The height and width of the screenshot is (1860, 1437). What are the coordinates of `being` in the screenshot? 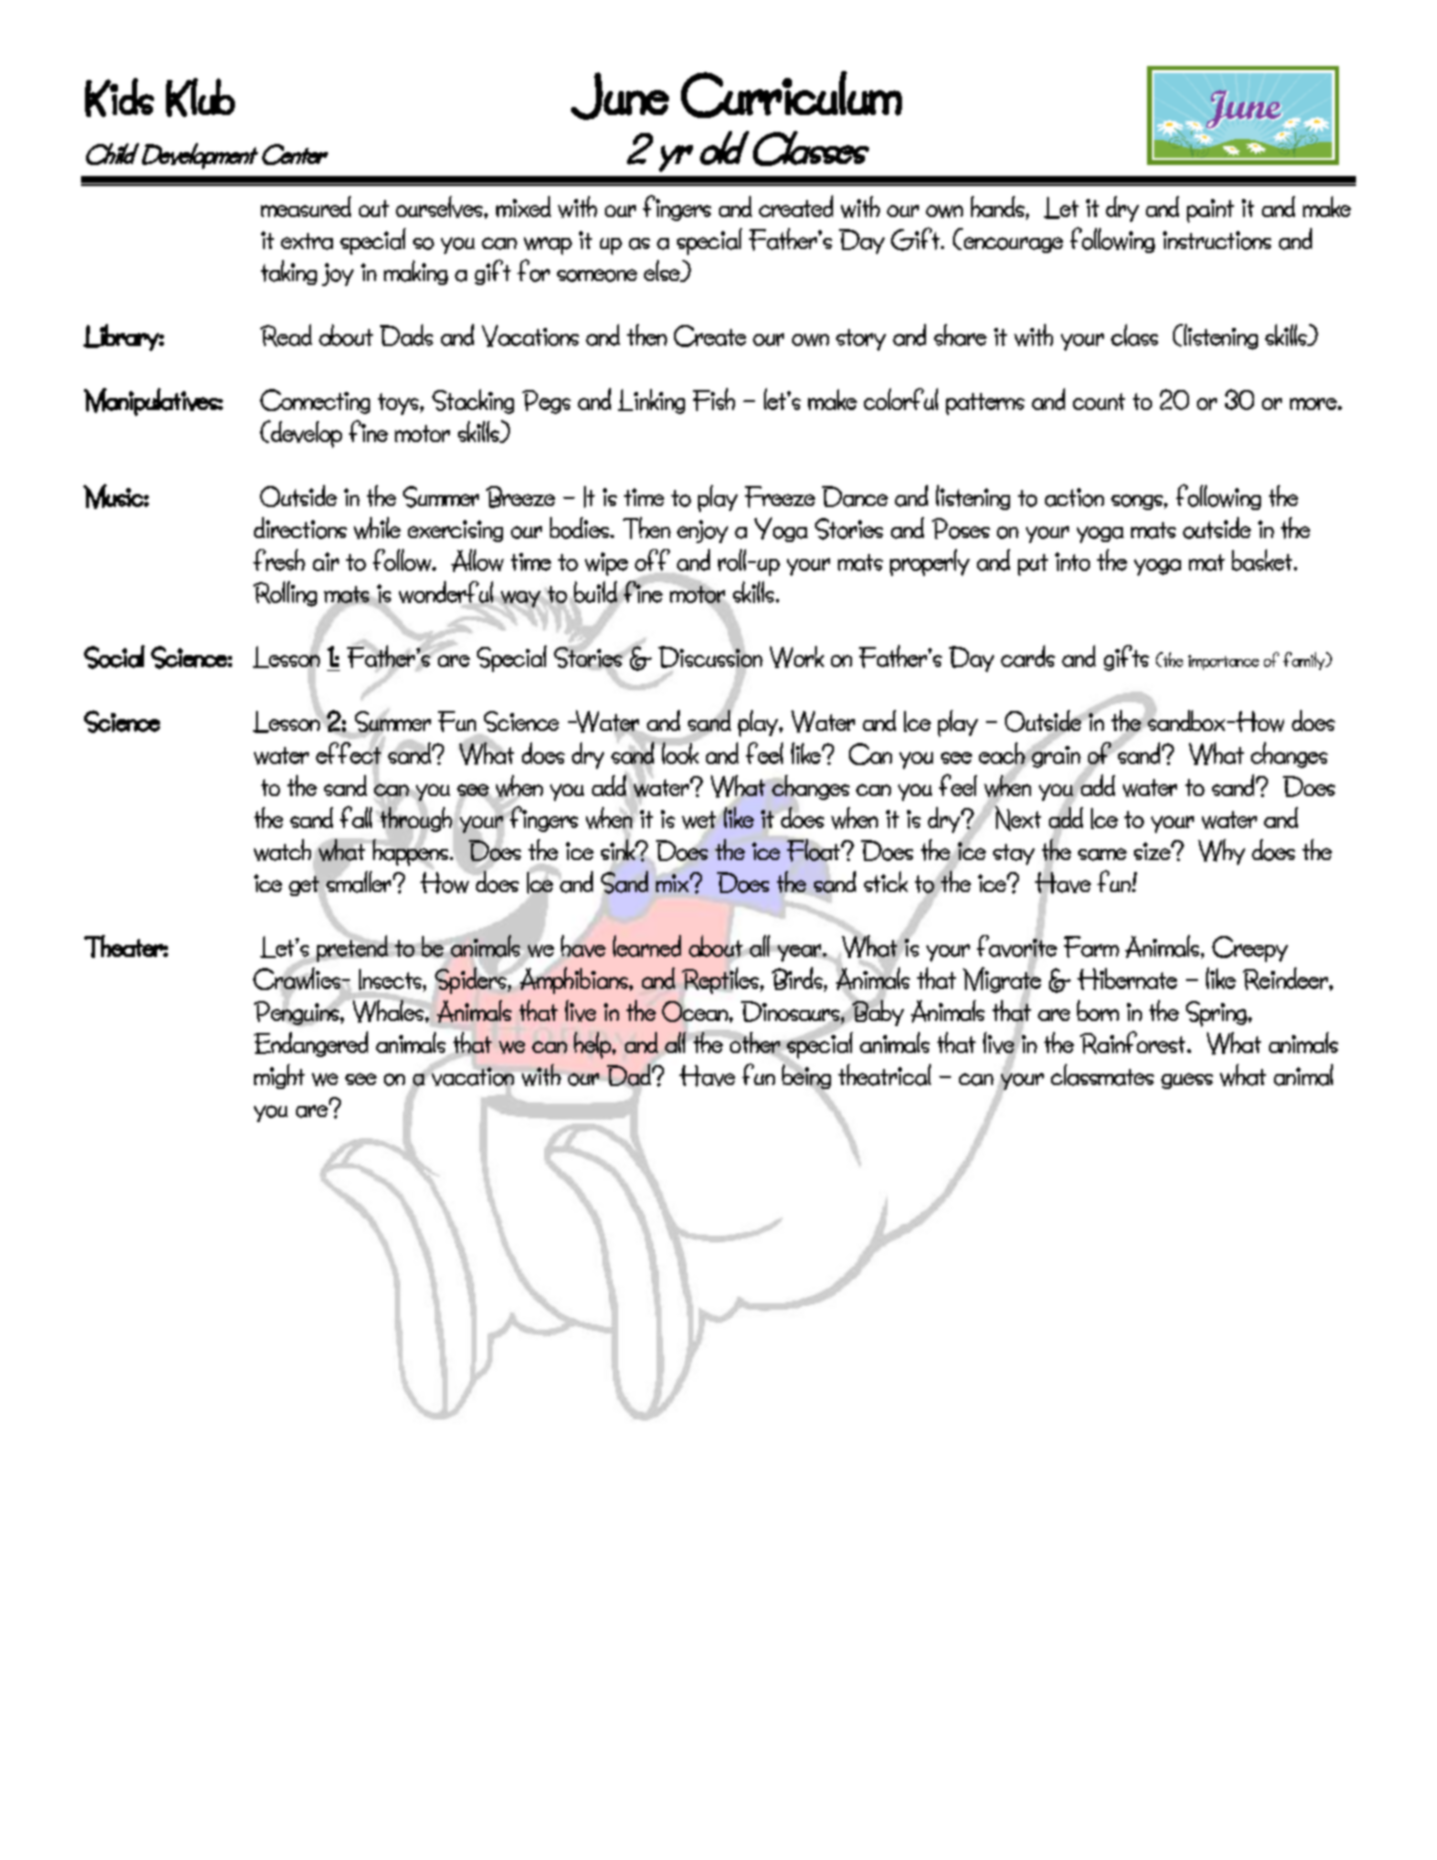 It's located at (806, 1077).
